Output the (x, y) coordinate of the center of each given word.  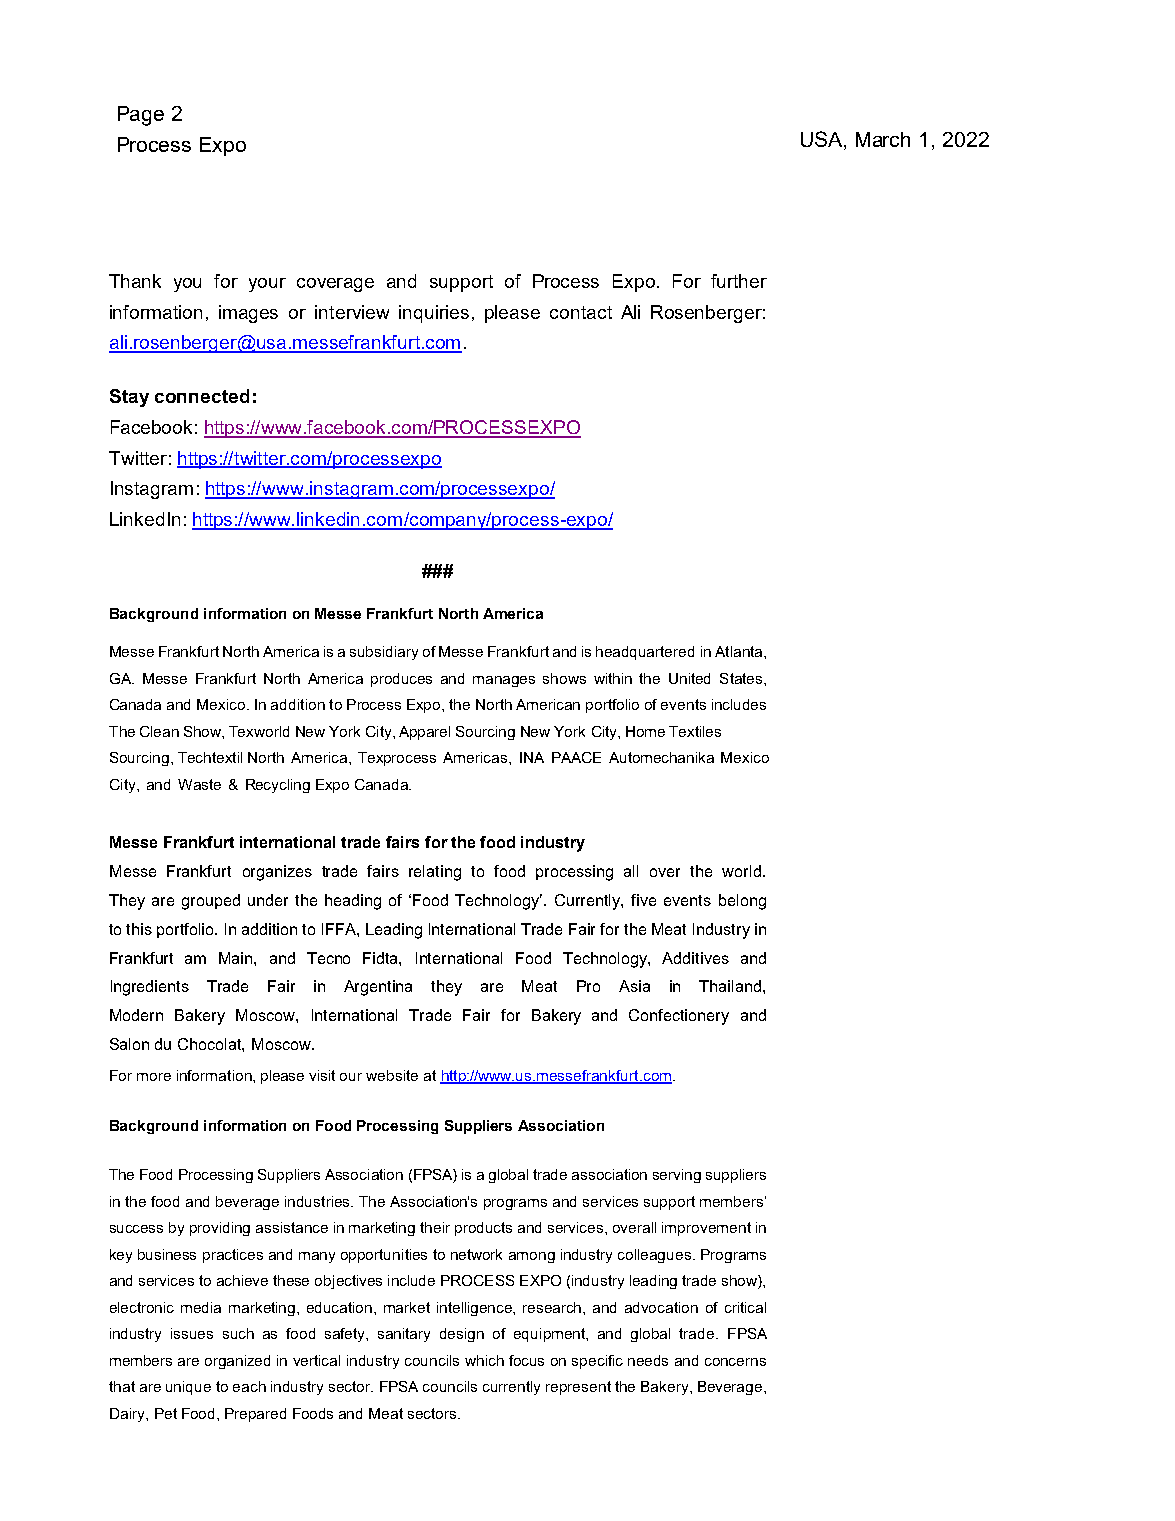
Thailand (731, 986)
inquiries (434, 314)
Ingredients (150, 988)
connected (202, 396)
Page (141, 116)
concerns (735, 1362)
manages (504, 681)
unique (188, 1388)
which (484, 1360)
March (883, 139)
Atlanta (740, 651)
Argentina (378, 988)
